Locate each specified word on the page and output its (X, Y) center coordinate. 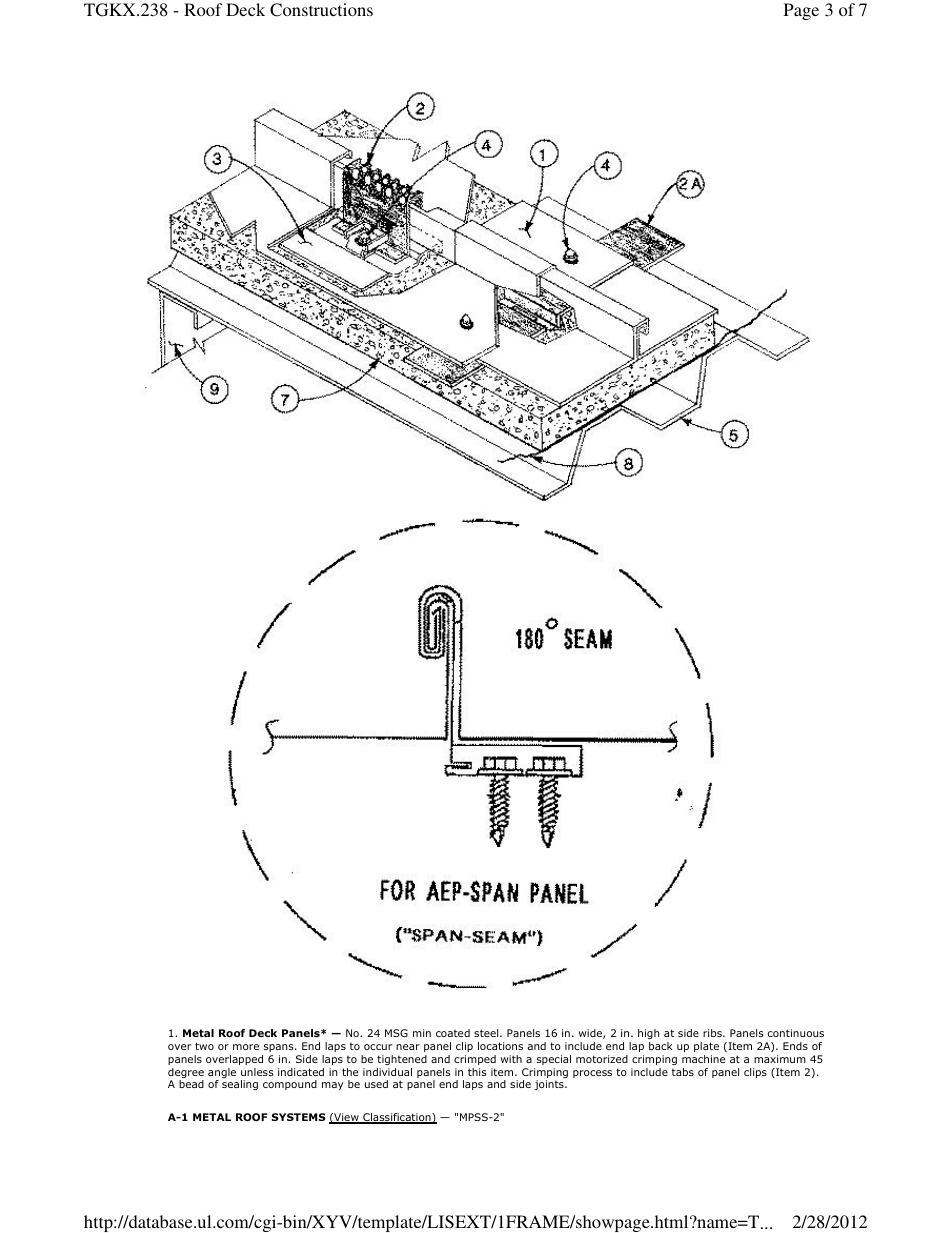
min (422, 1033)
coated (453, 1033)
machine (703, 1059)
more (246, 1047)
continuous (796, 1033)
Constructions (321, 10)
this (477, 1072)
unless (257, 1072)
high (649, 1036)
